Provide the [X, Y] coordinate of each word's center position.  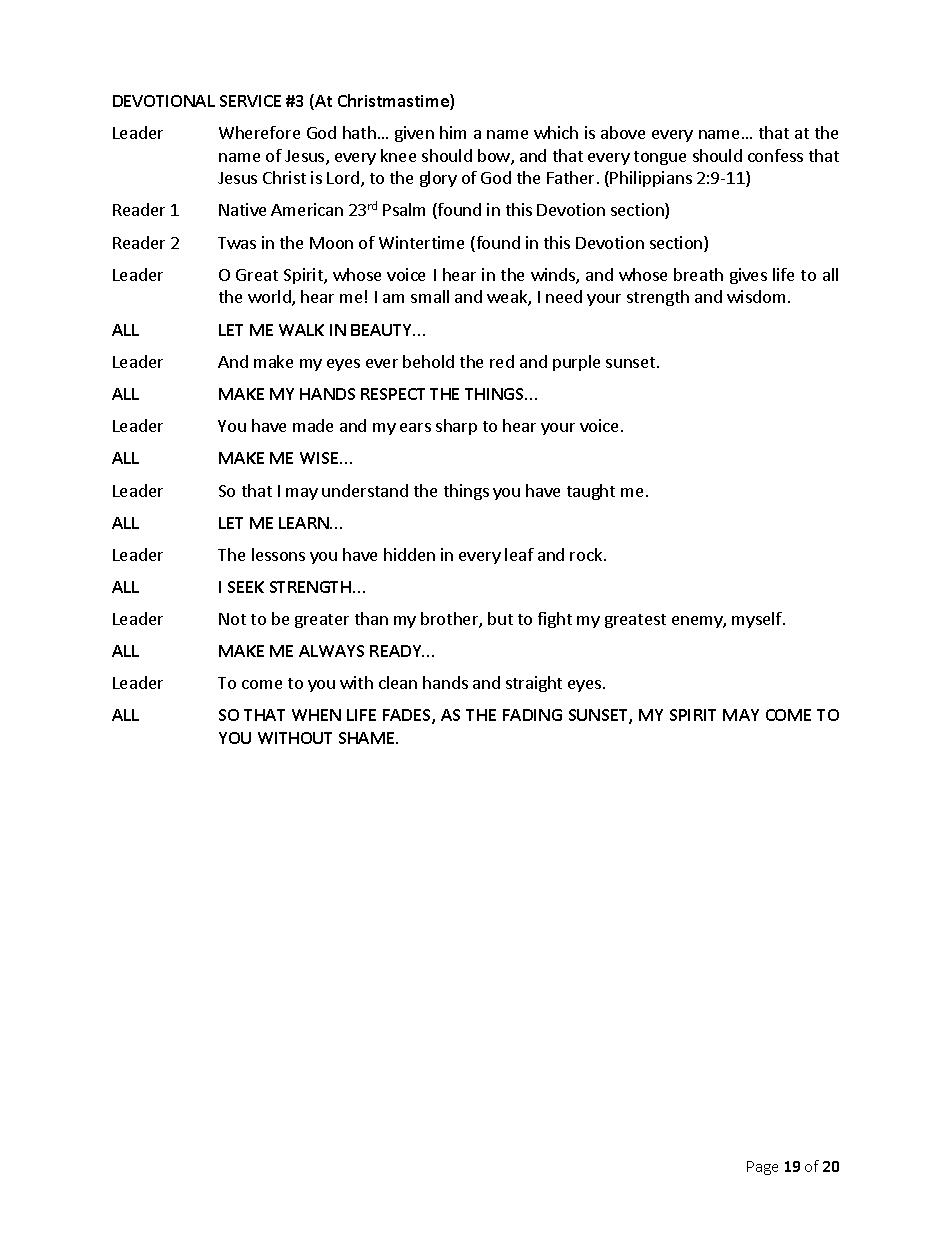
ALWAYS [331, 651]
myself [758, 620]
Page [762, 1168]
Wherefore [259, 132]
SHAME [368, 738]
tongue [660, 158]
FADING [532, 715]
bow [495, 157]
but [500, 618]
